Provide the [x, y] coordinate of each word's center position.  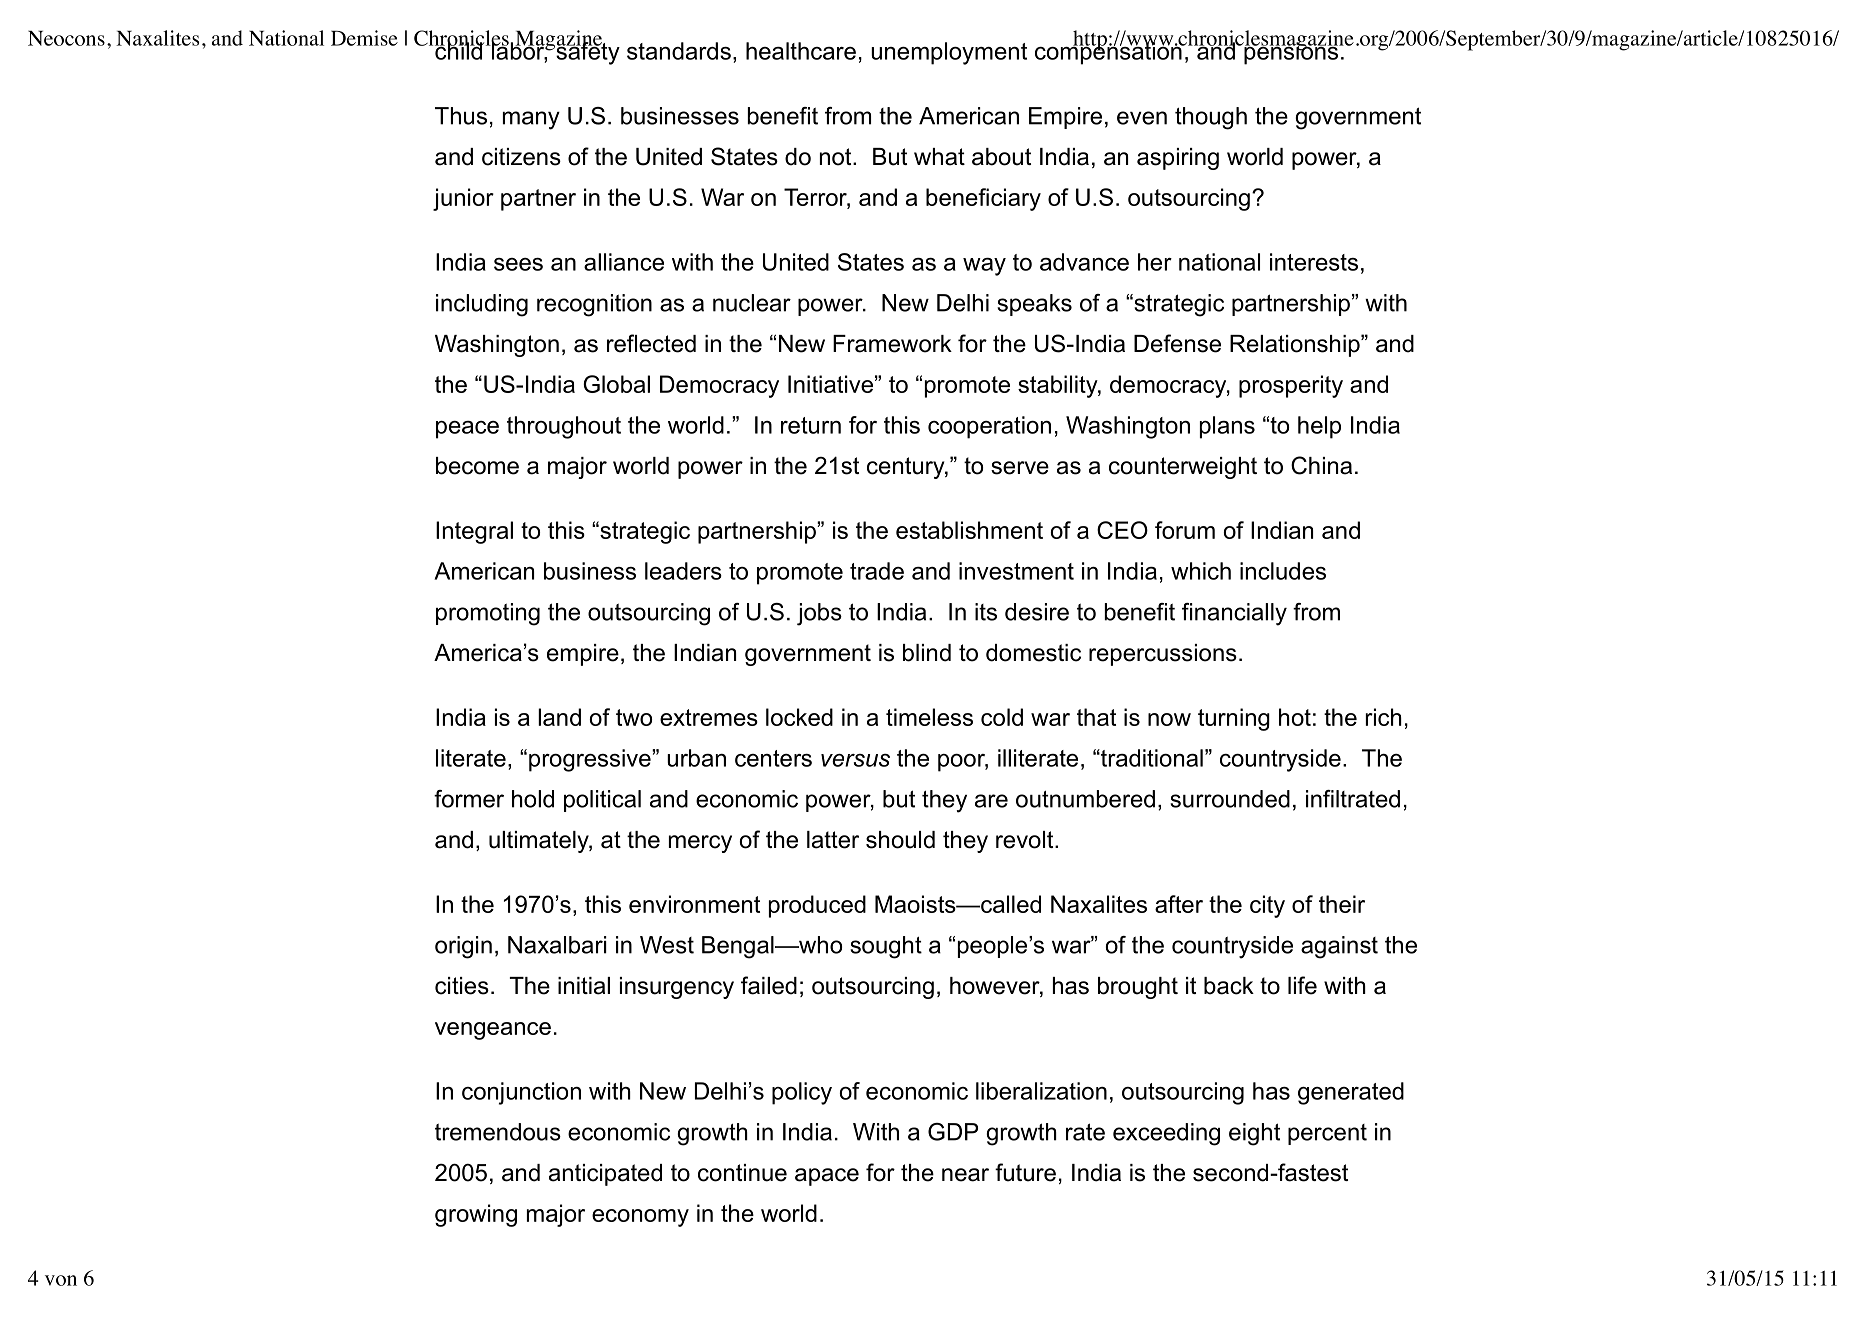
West [667, 945]
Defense [1177, 343]
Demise [364, 38]
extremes [709, 717]
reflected [651, 343]
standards [679, 51]
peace [467, 430]
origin [463, 947]
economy [640, 1218]
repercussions [1163, 655]
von [61, 1280]
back [1229, 986]
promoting [488, 614]
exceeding [1166, 1134]
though [1211, 118]
